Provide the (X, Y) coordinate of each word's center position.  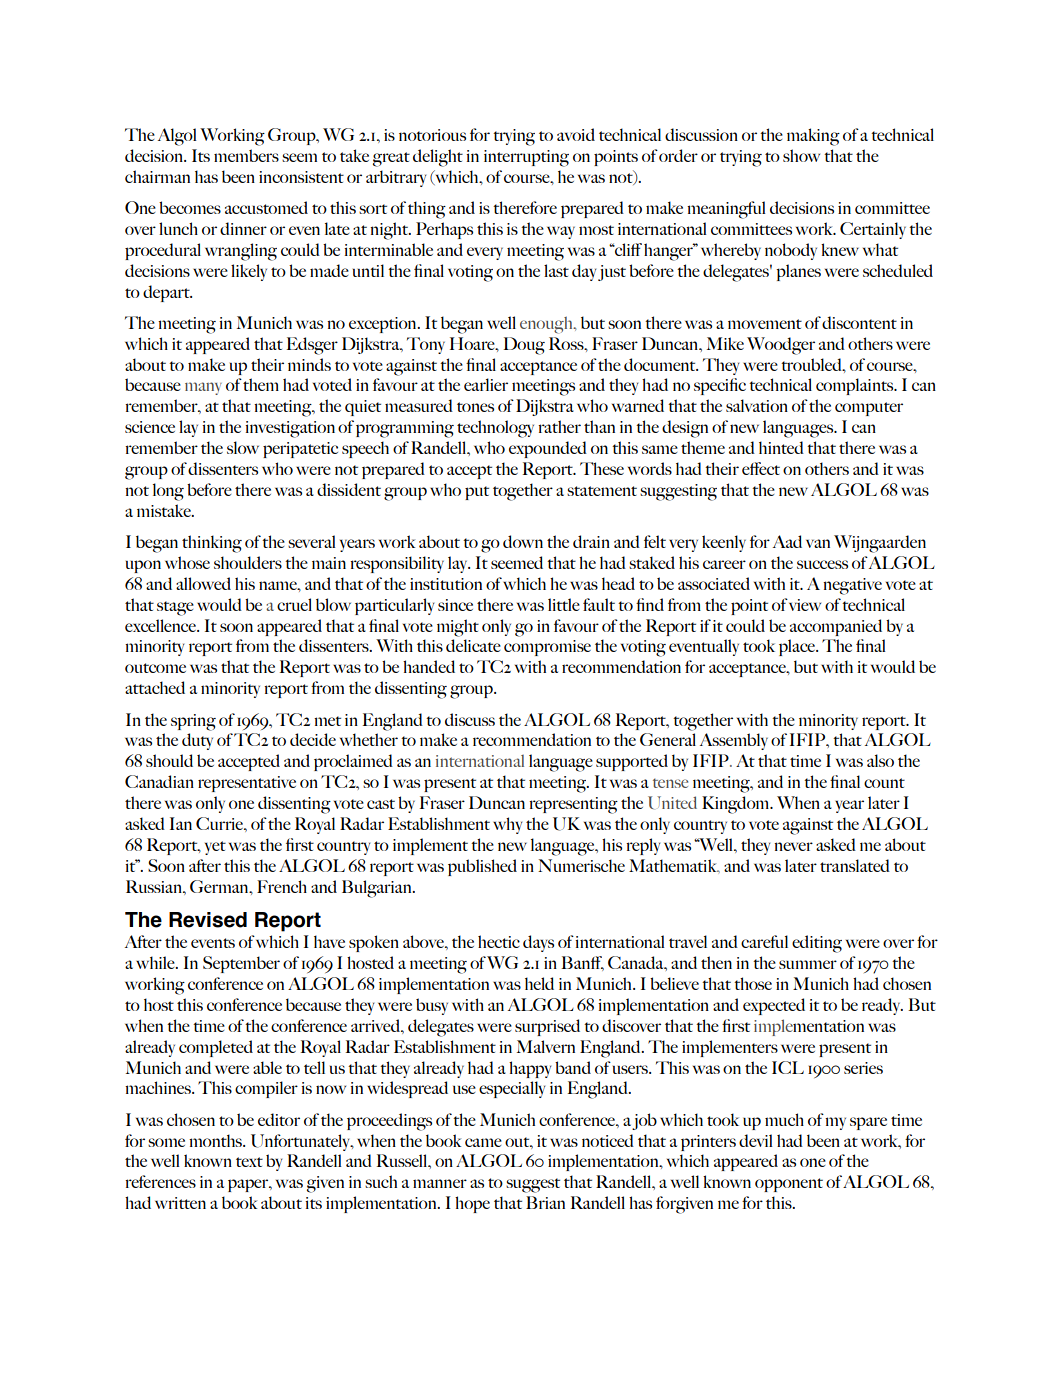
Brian (545, 1202)
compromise (547, 648)
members (246, 155)
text (249, 1162)
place (798, 647)
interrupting (526, 158)
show (801, 155)
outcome (155, 668)
